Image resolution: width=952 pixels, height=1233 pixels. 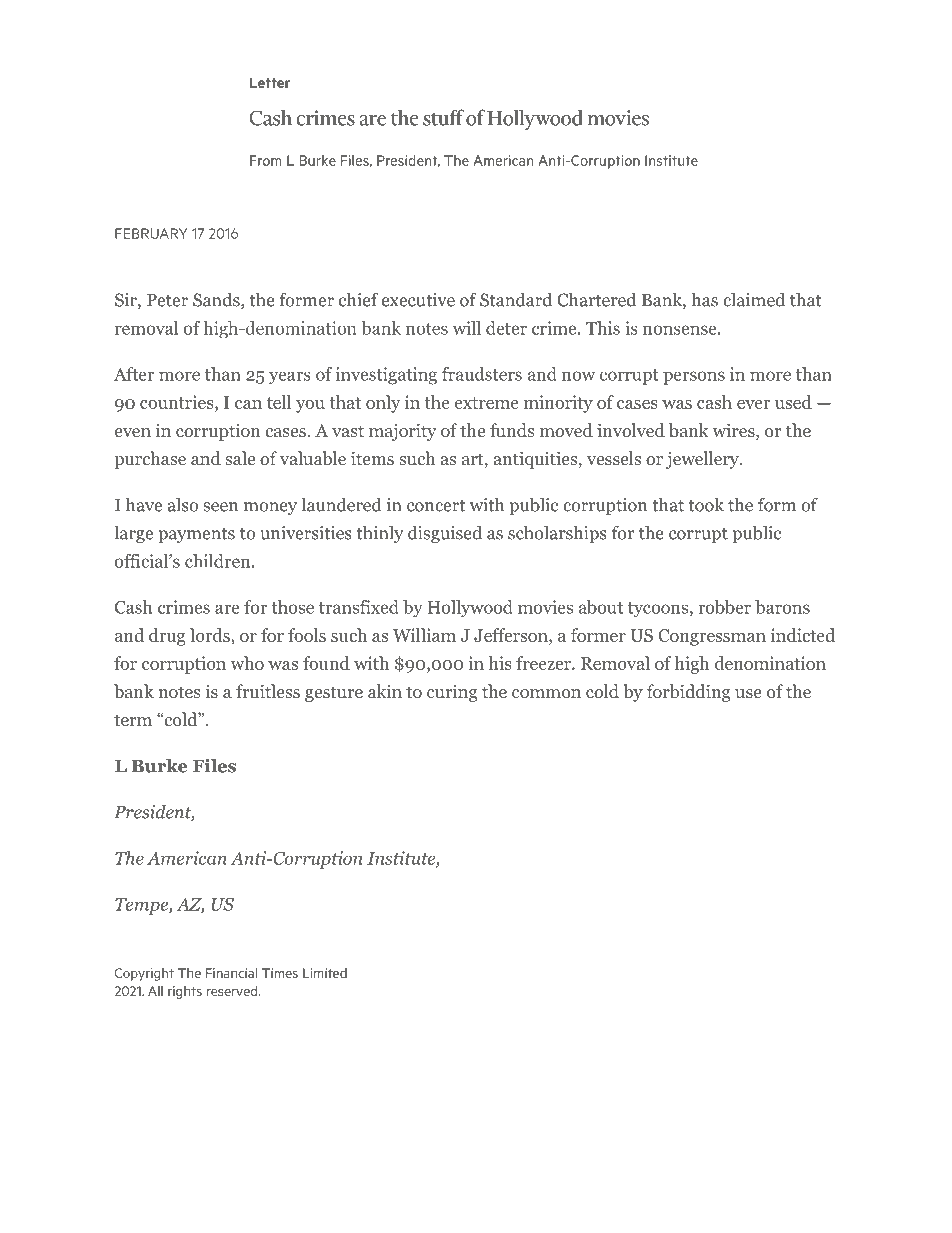 What do you see at coordinates (445, 534) in the document?
I see `disguised` at bounding box center [445, 534].
